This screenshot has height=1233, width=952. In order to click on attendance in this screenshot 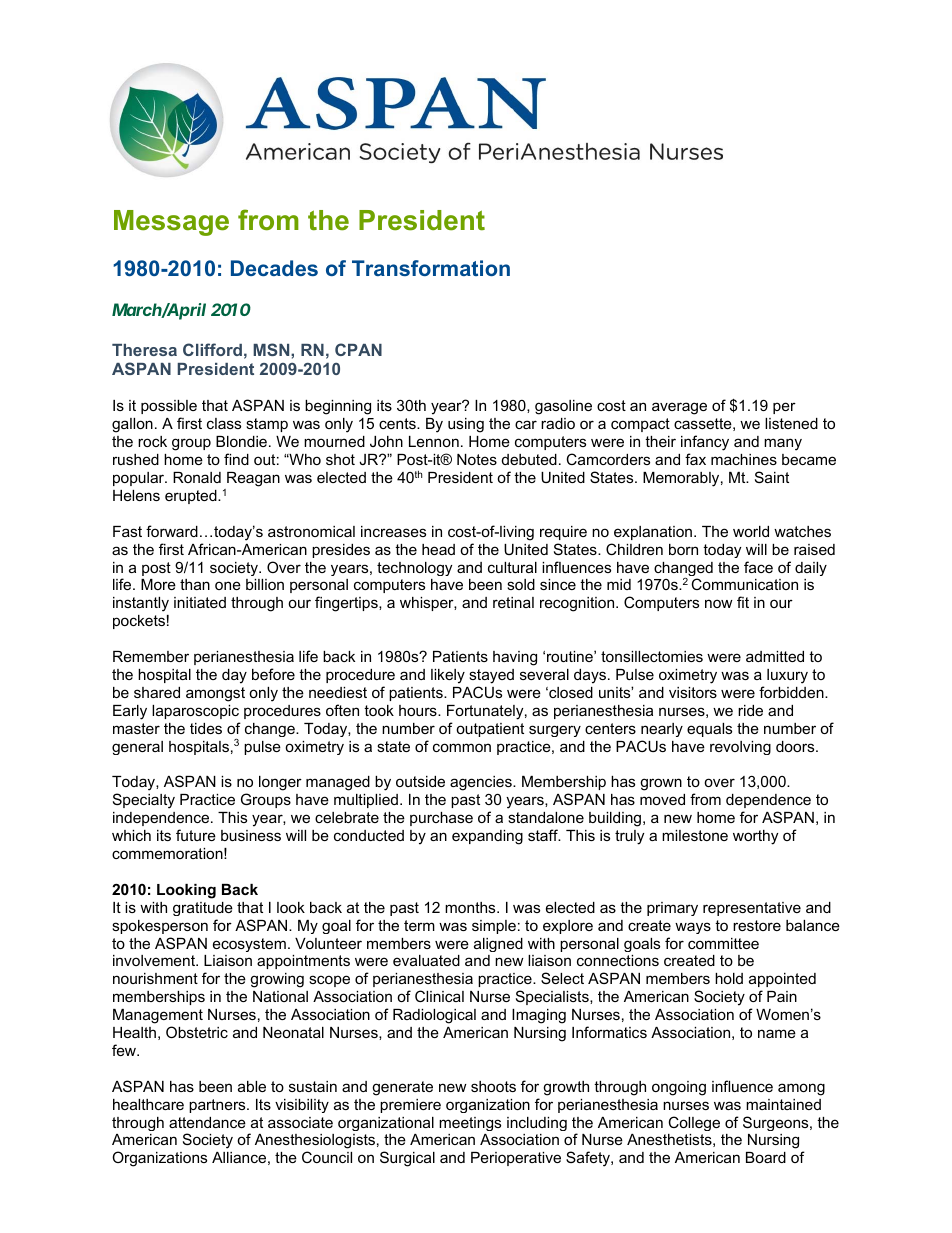, I will do `click(207, 1122)`.
